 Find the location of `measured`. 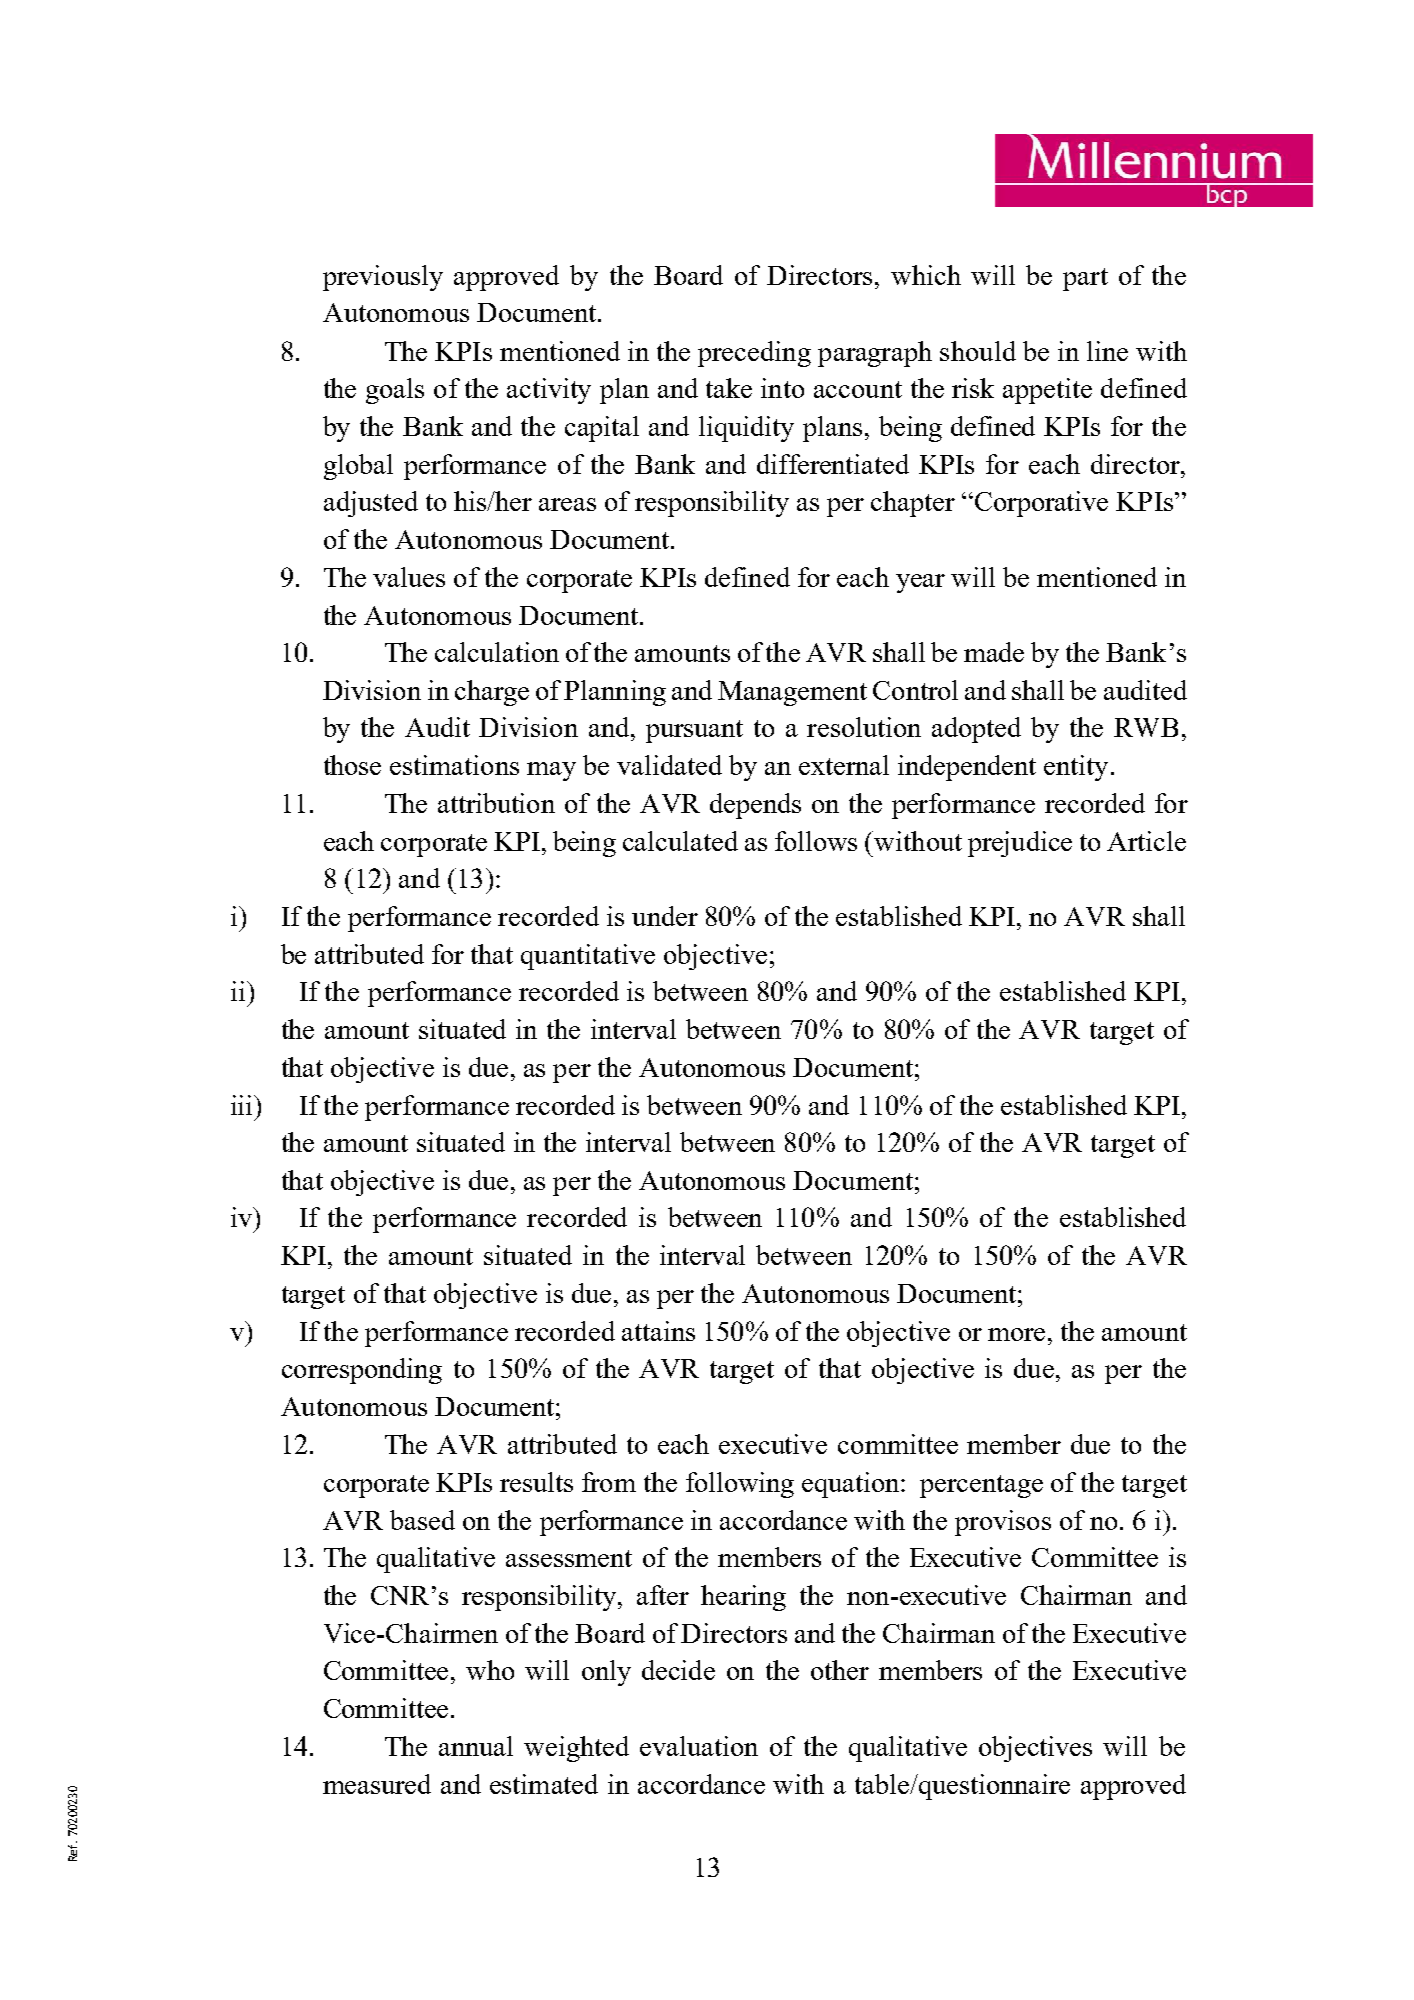

measured is located at coordinates (377, 1784).
